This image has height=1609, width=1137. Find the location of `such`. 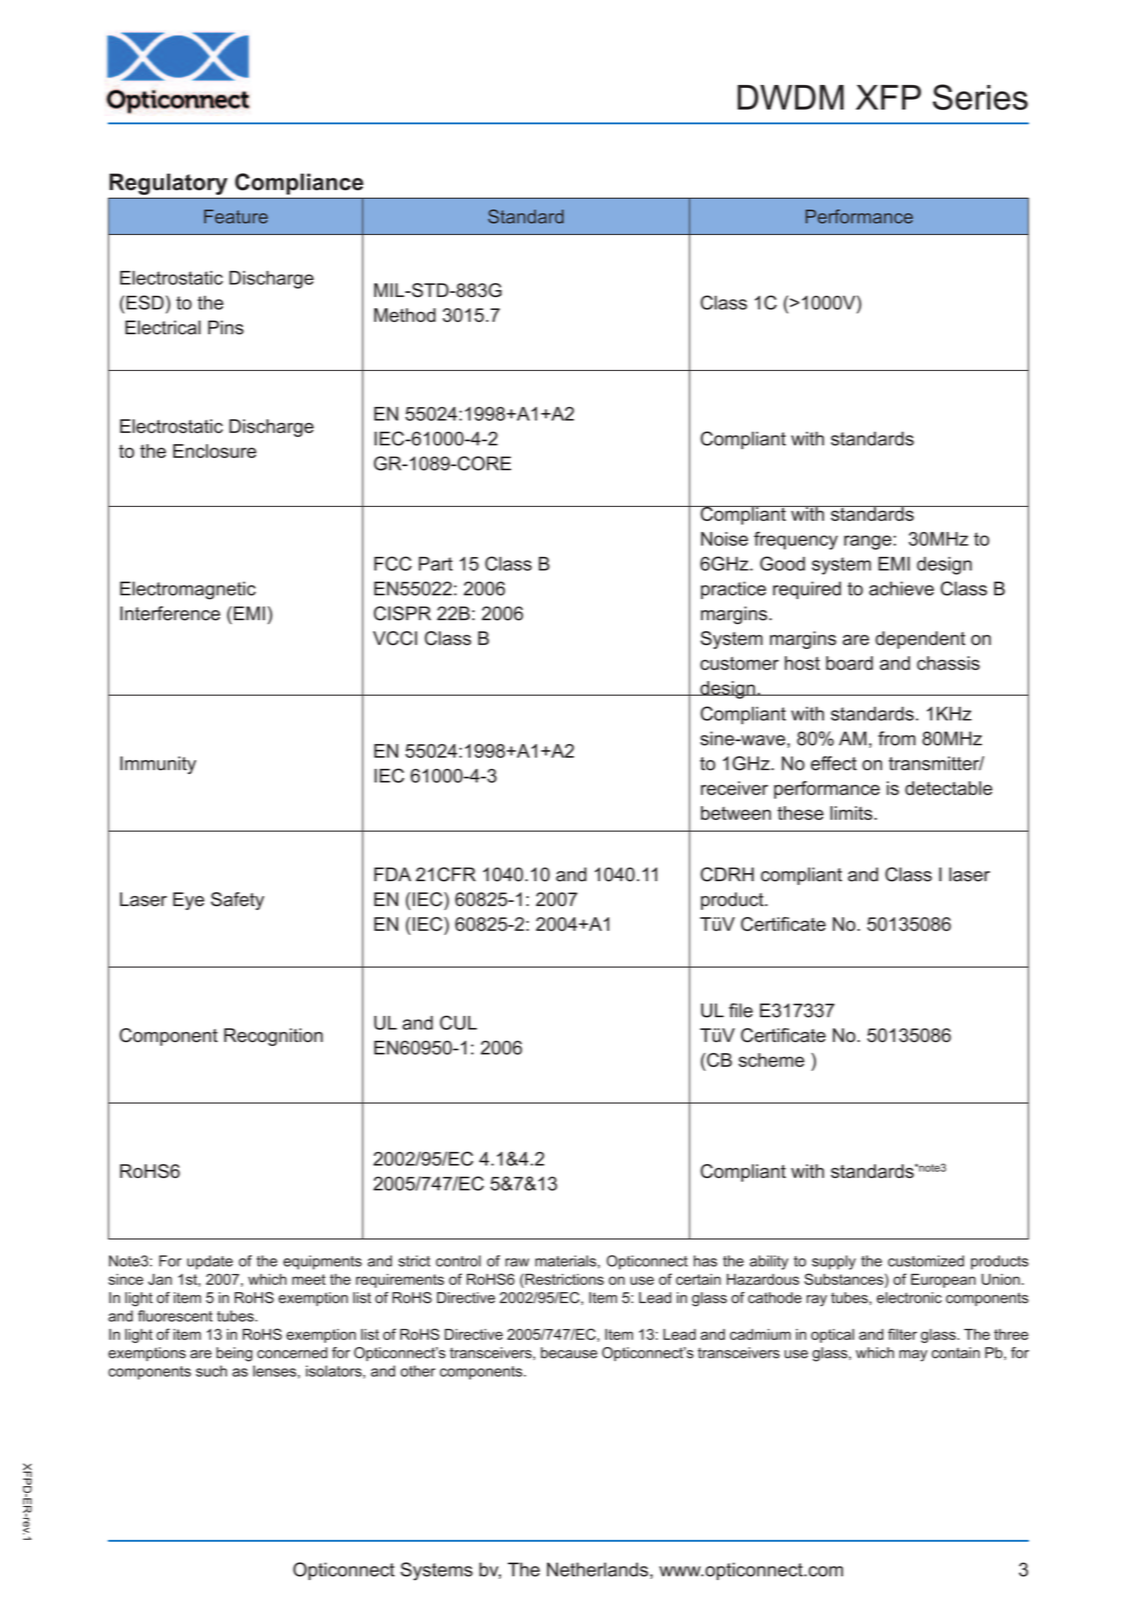

such is located at coordinates (211, 1371).
